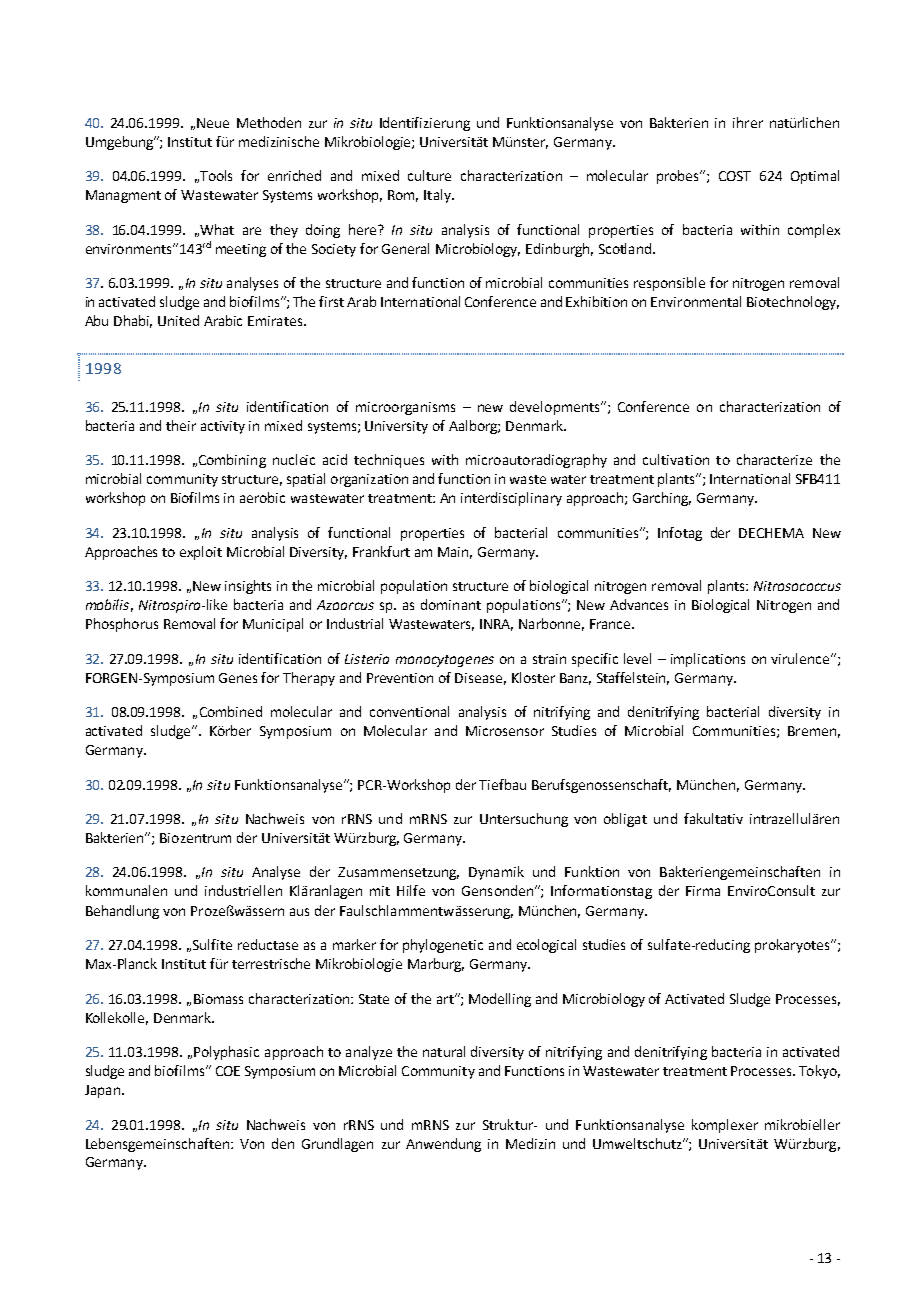  What do you see at coordinates (429, 175) in the screenshot?
I see `culture` at bounding box center [429, 175].
